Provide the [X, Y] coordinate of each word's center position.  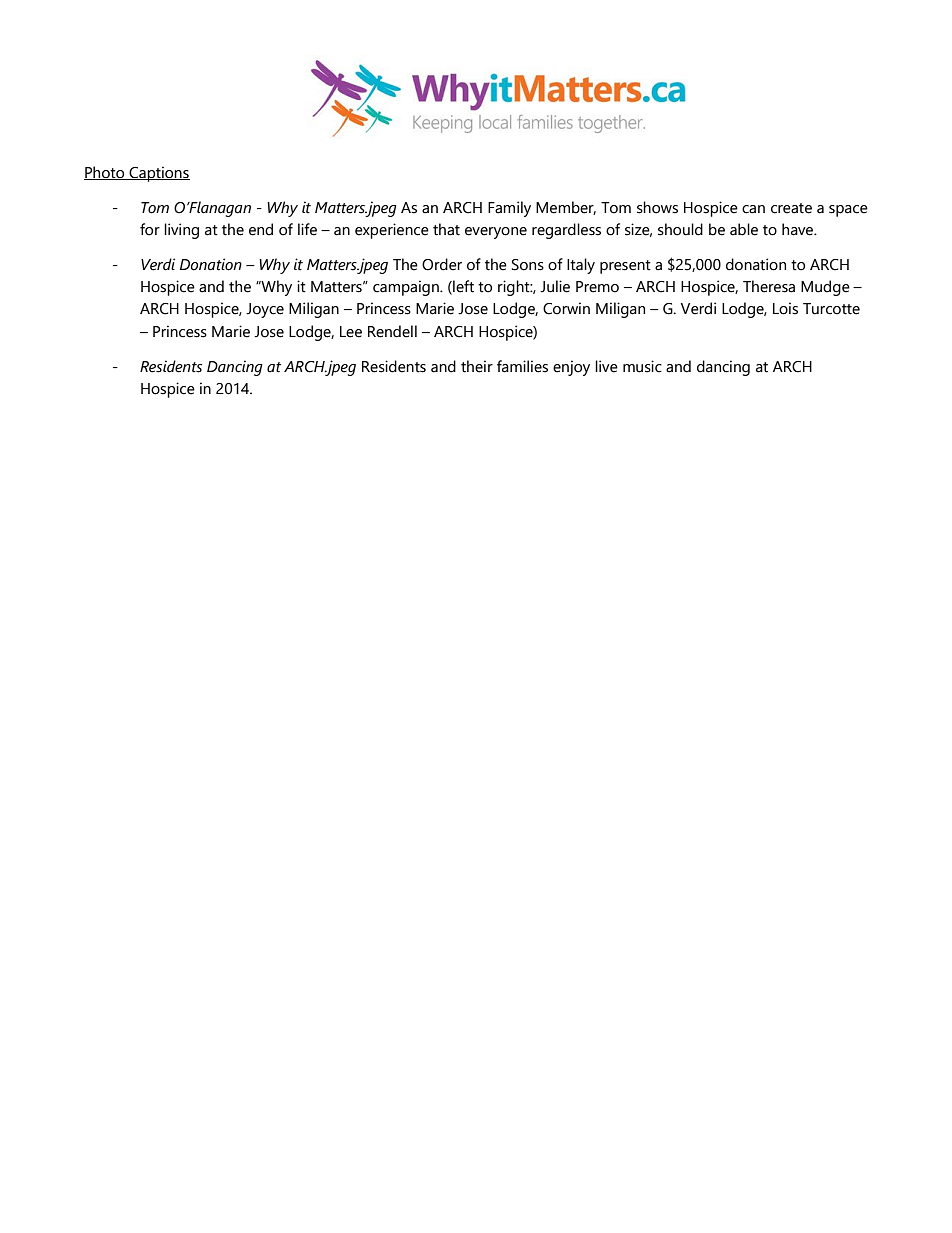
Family [509, 209]
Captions [158, 174]
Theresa [769, 286]
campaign [407, 288]
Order [442, 264]
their [477, 366]
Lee [351, 332]
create [791, 208]
